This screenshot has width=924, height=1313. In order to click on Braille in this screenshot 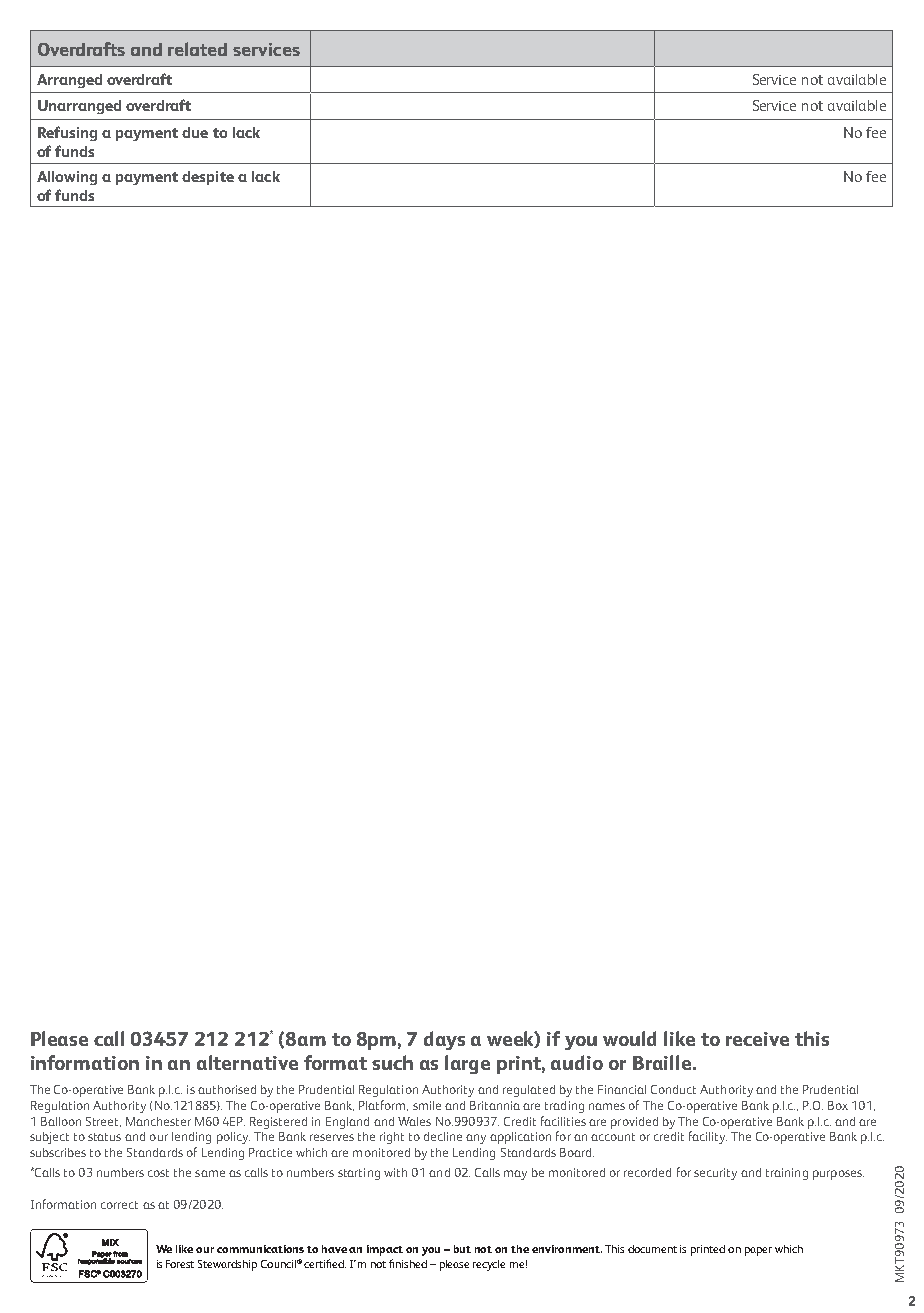, I will do `click(663, 1062)`.
